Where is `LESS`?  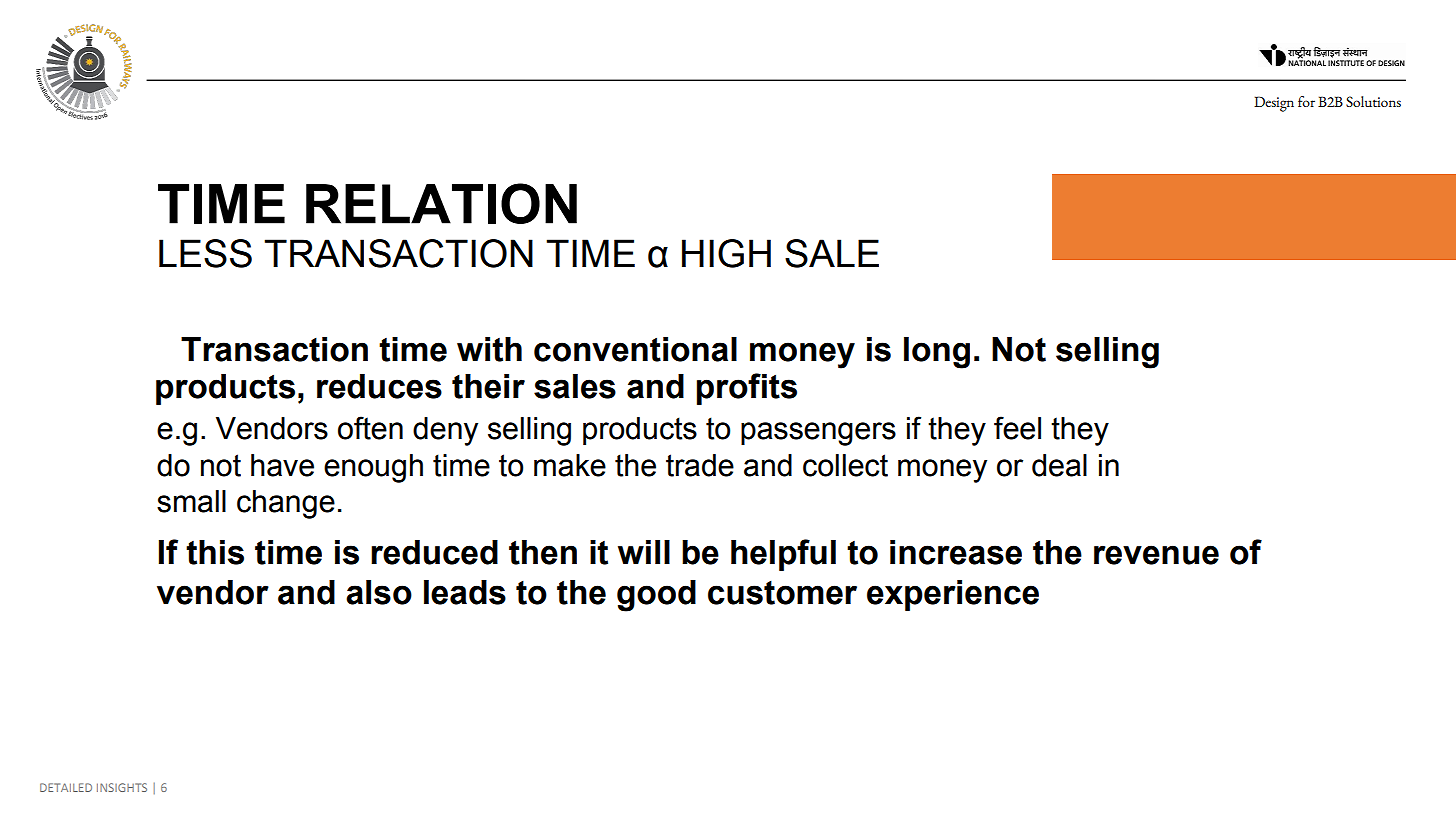 LESS is located at coordinates (205, 253).
